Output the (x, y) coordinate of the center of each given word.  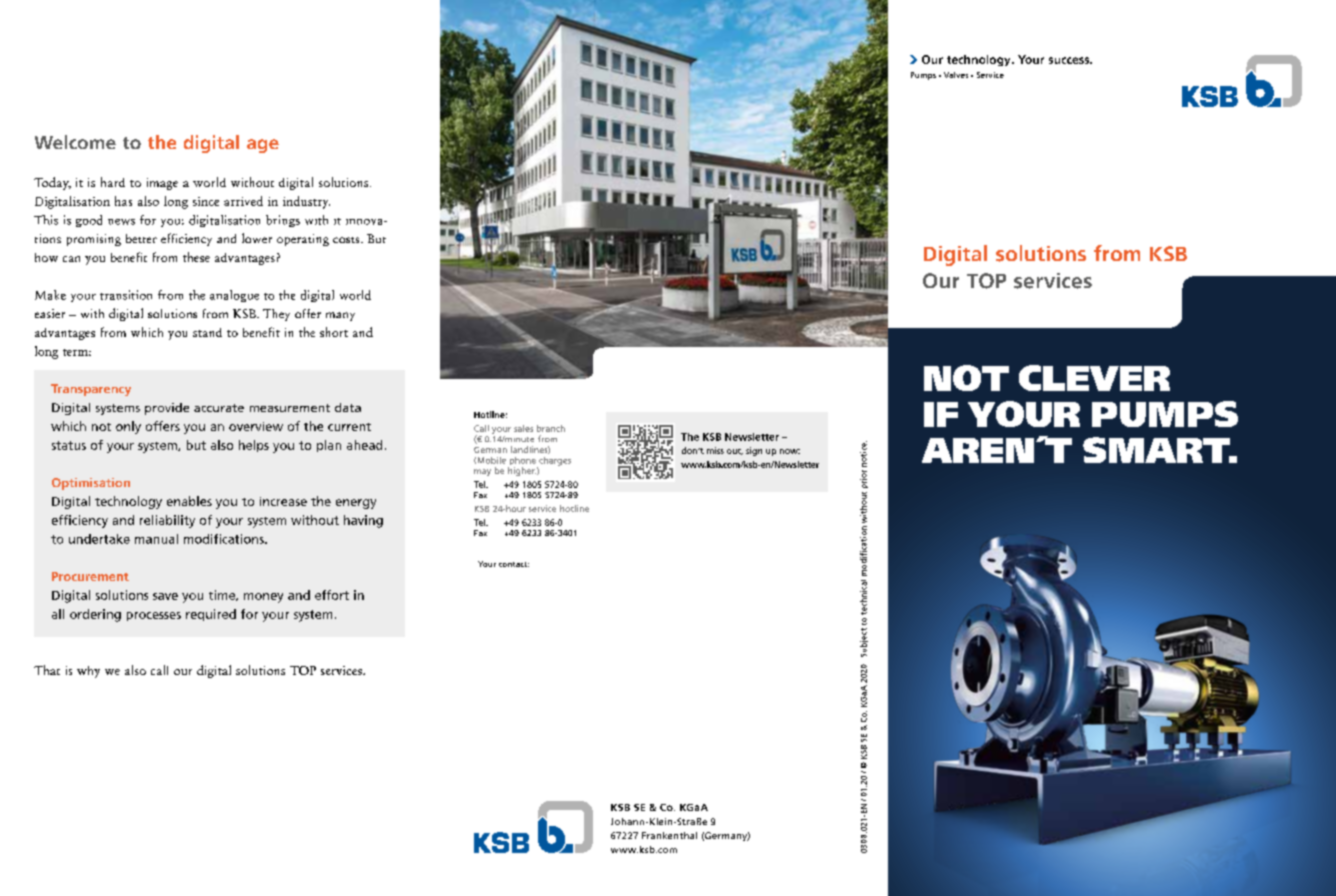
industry (306, 202)
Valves (956, 75)
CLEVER (1094, 378)
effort (332, 595)
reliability (167, 521)
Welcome (75, 142)
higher (522, 471)
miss (715, 450)
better (141, 238)
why (88, 672)
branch (551, 428)
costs (347, 240)
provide (167, 409)
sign (754, 451)
